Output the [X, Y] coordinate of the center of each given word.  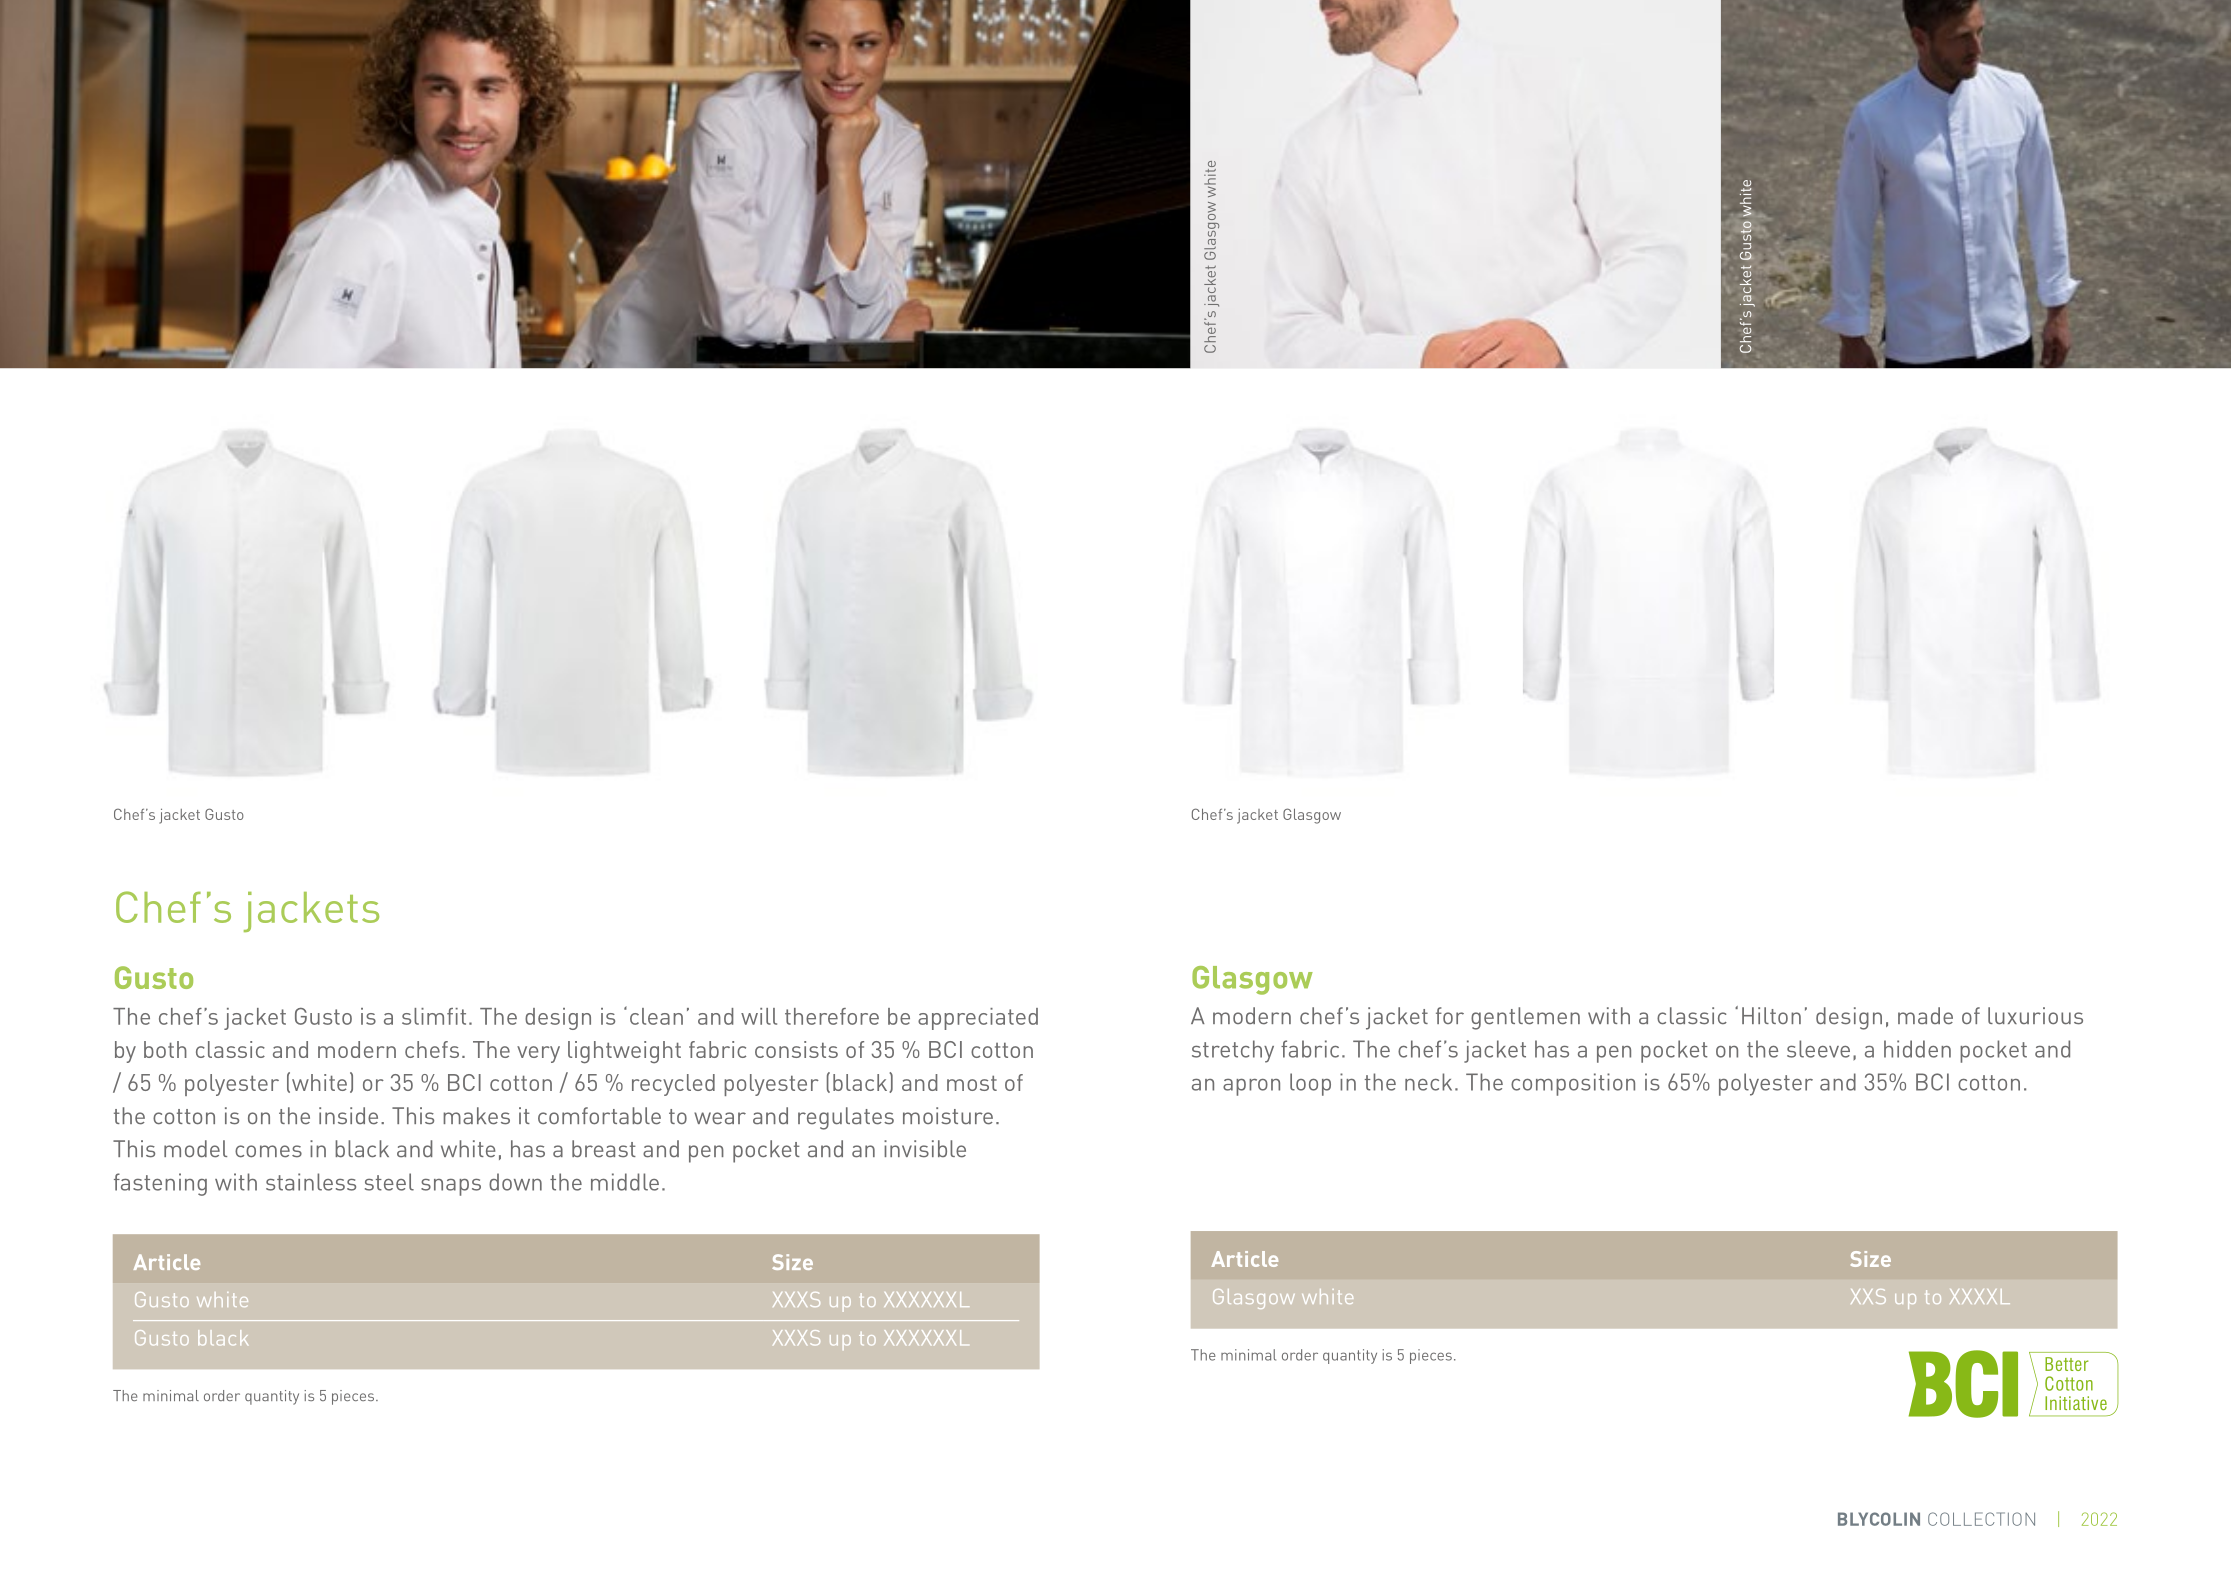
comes [268, 1151]
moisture [948, 1116]
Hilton [1771, 1015]
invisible [925, 1149]
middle [625, 1182]
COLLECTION [1981, 1519]
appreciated [978, 1019]
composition [1573, 1084]
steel [389, 1182]
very [538, 1054]
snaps [451, 1187]
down [515, 1182]
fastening [160, 1184]
